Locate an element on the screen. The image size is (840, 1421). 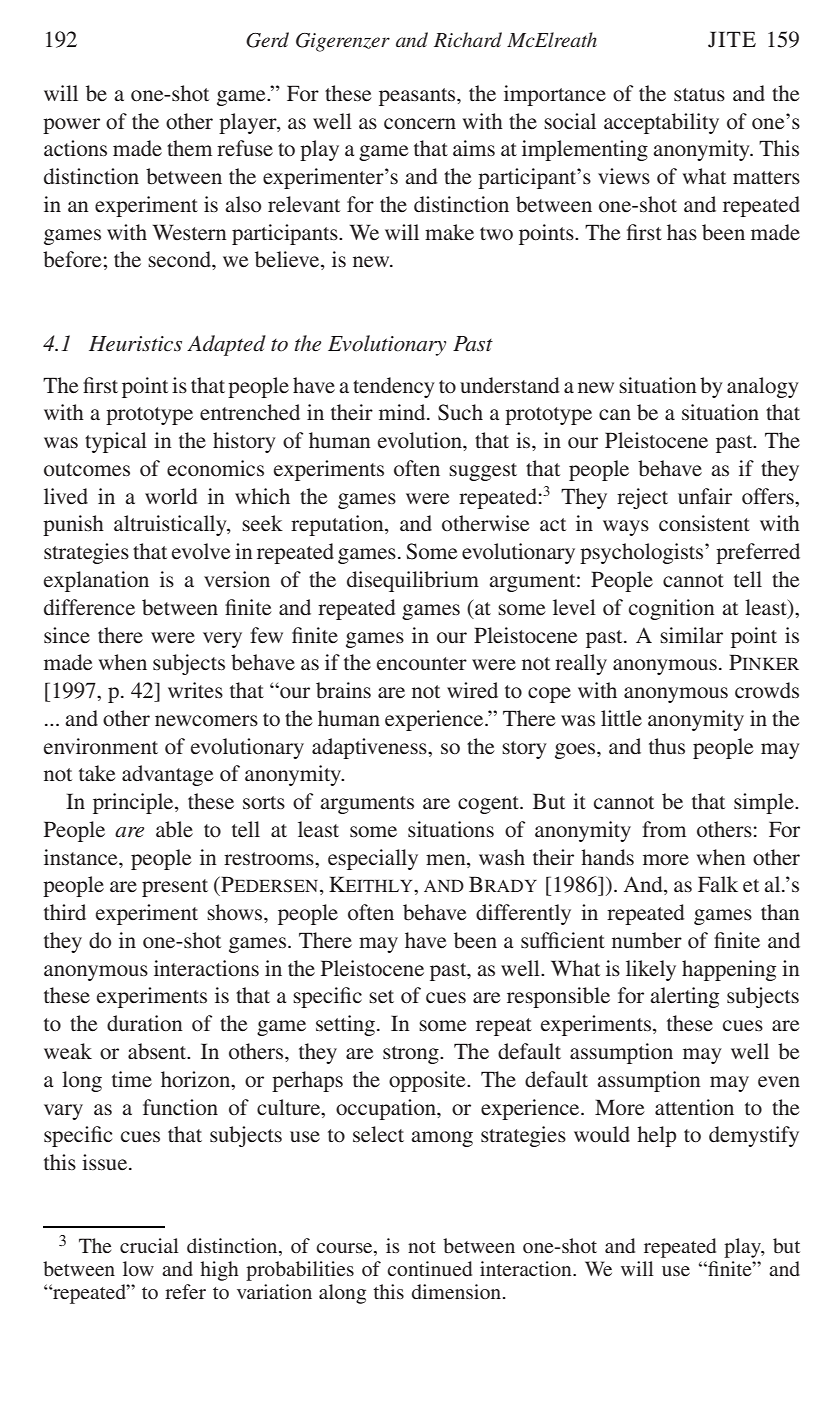
writes is located at coordinates (195, 690).
